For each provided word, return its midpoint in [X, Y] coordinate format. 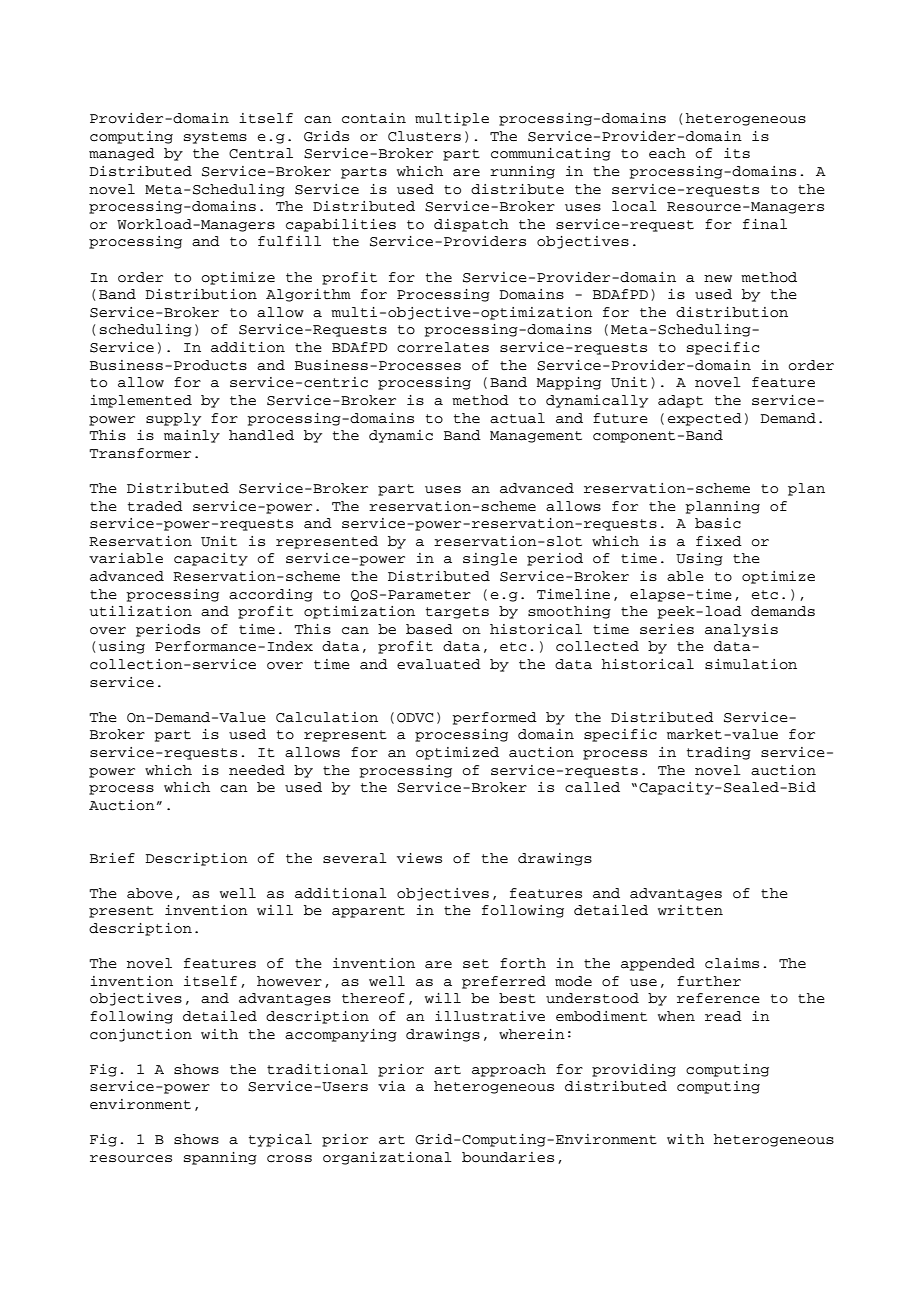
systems [215, 138]
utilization [141, 611]
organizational [387, 1158]
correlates [443, 347]
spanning [220, 1158]
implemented [141, 401]
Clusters [424, 136]
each [667, 153]
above [150, 893]
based [429, 629]
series [667, 629]
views [419, 858]
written [690, 910]
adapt [680, 401]
